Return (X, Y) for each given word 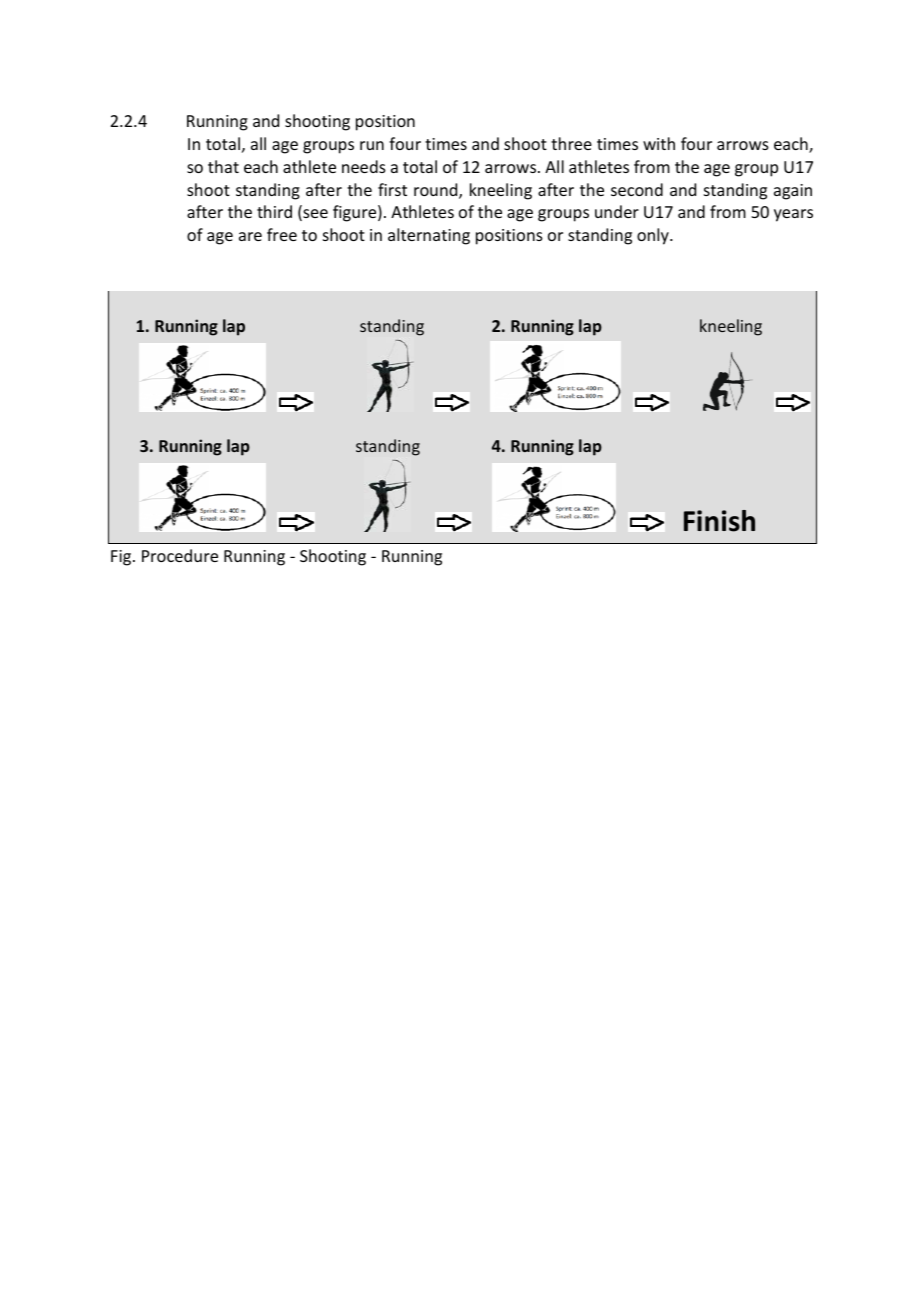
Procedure (180, 555)
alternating (429, 236)
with (659, 143)
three (571, 143)
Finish (719, 521)
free (282, 234)
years (793, 215)
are (250, 236)
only (654, 236)
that (223, 166)
